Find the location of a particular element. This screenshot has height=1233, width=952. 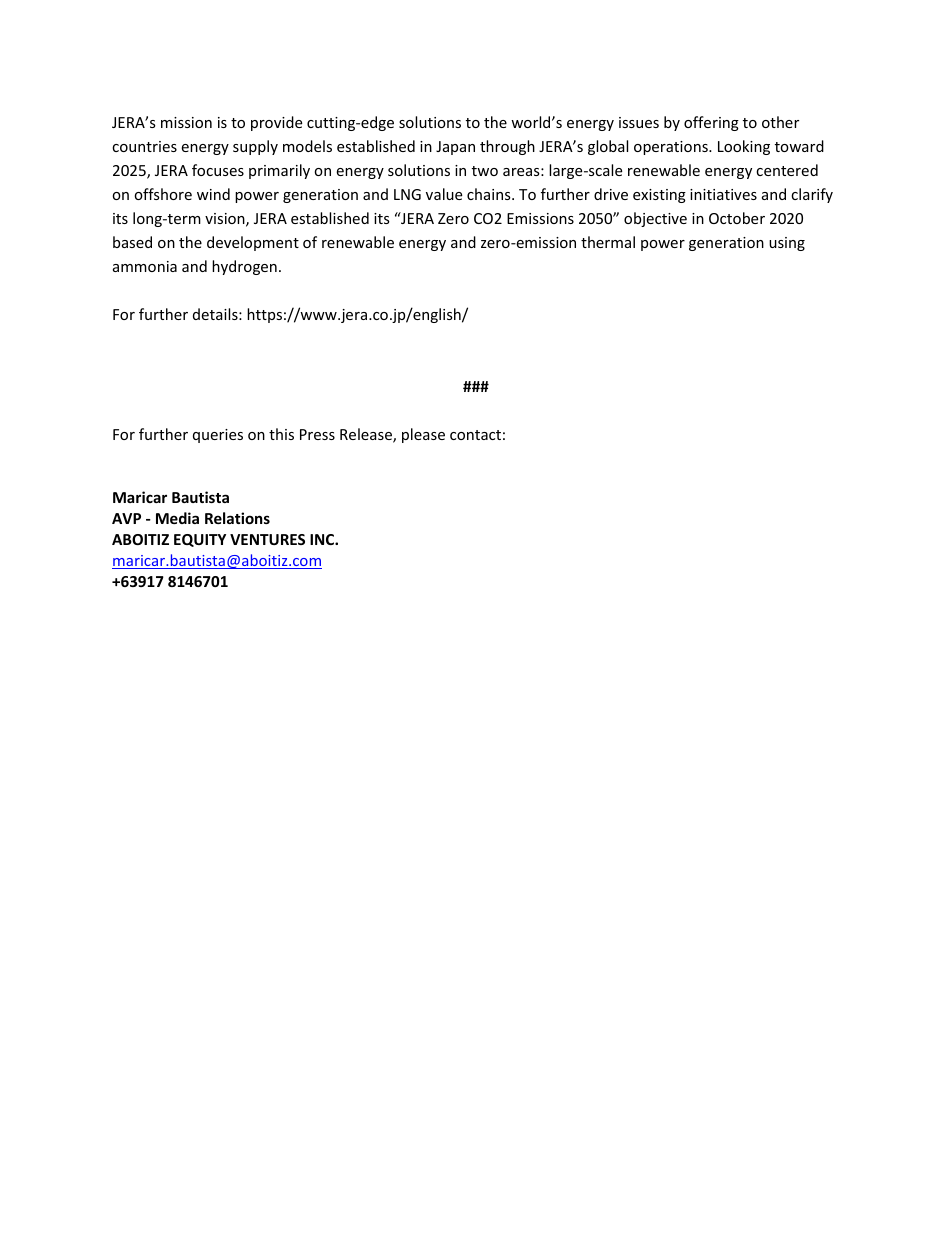

hydrogen is located at coordinates (244, 267).
